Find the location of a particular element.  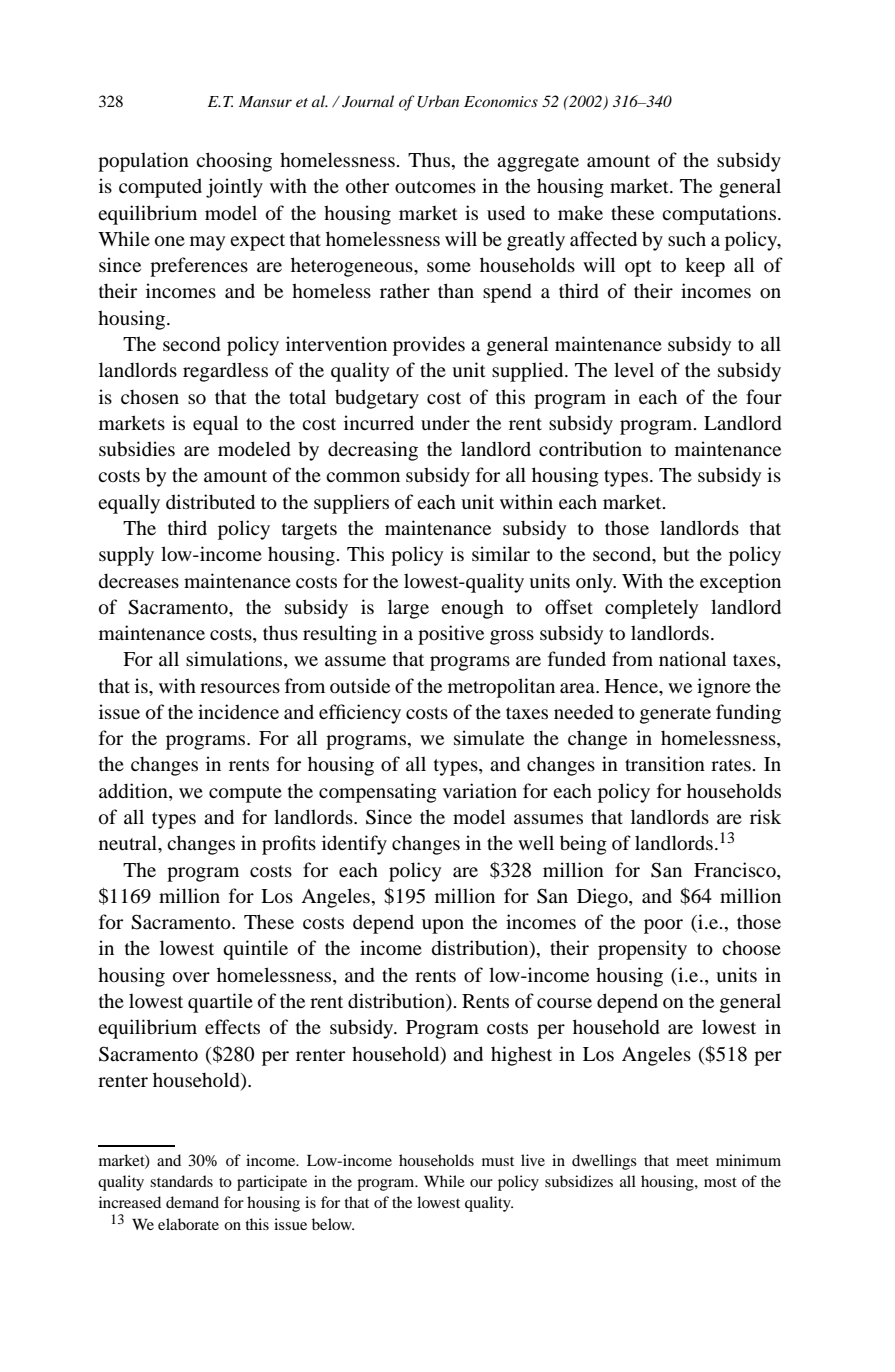

national is located at coordinates (692, 659).
